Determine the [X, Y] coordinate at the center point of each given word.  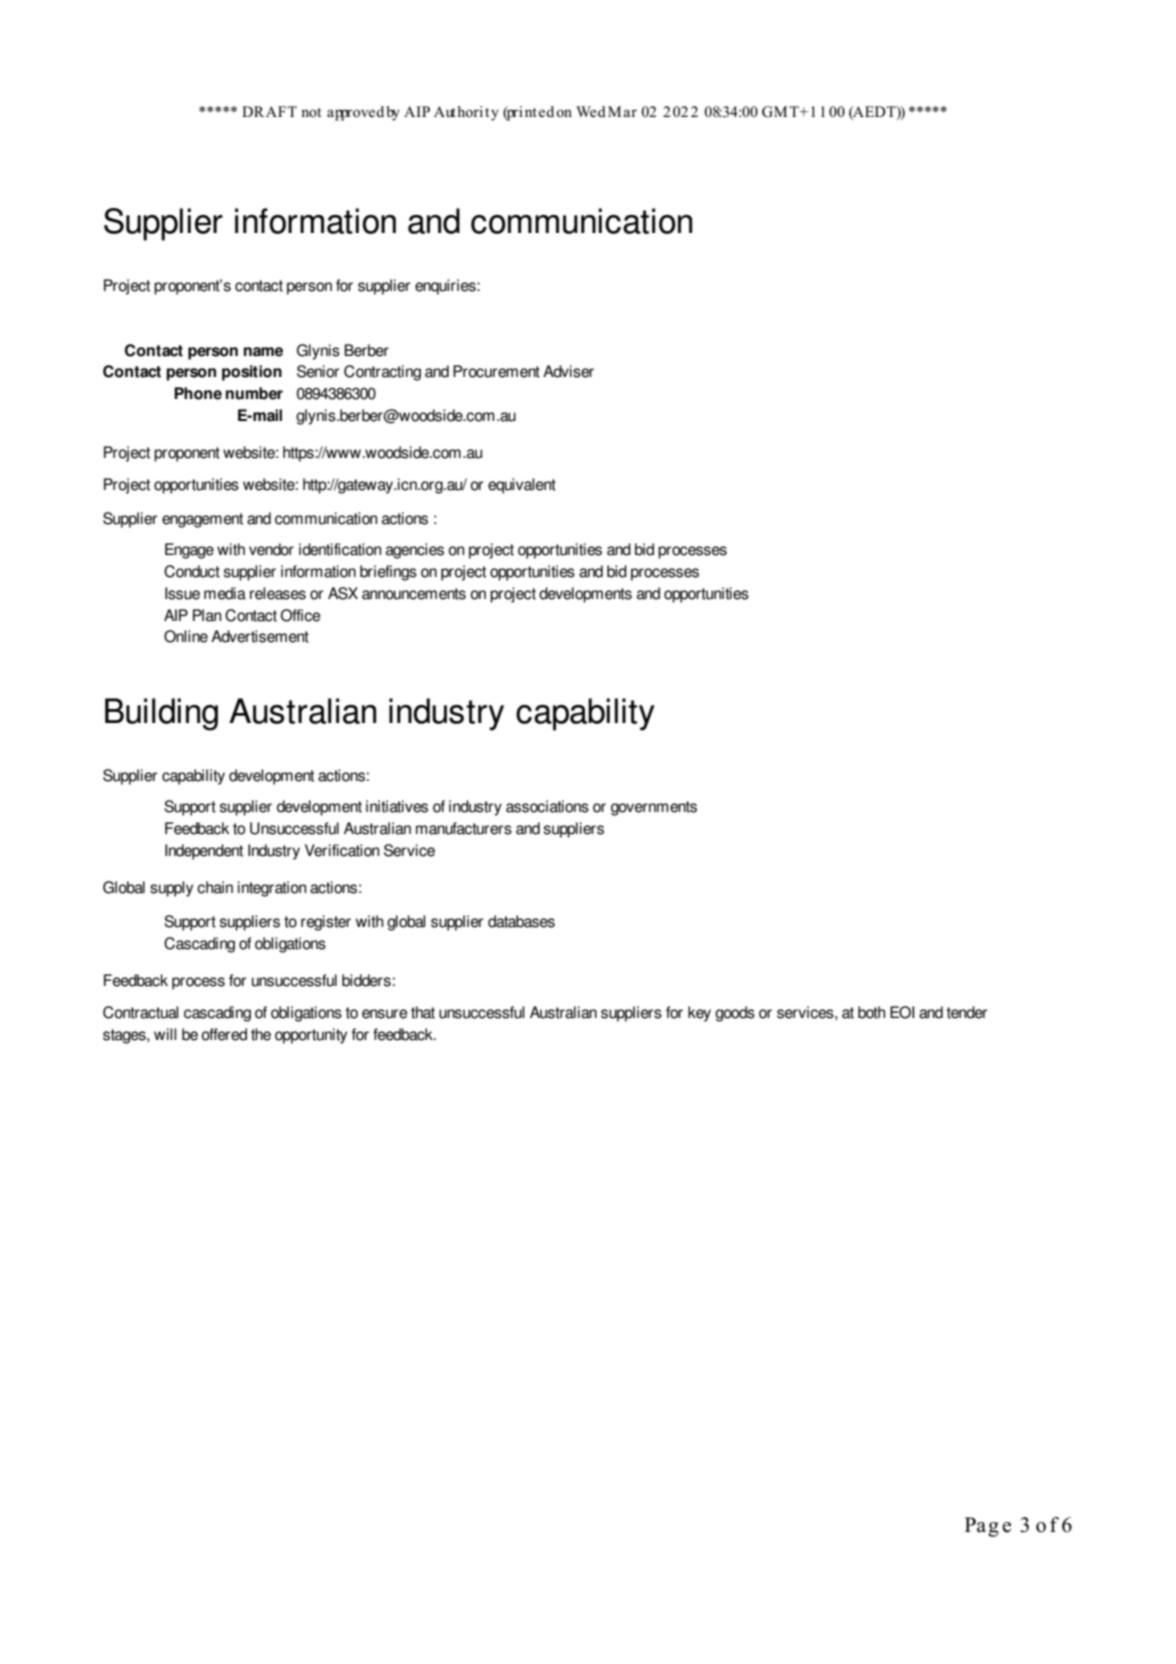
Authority [466, 113]
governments [654, 808]
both [871, 1012]
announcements [414, 594]
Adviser [568, 371]
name [263, 352]
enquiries [446, 287]
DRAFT [269, 111]
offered [224, 1034]
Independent [204, 852]
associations [547, 806]
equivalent [522, 486]
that [423, 1012]
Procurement [496, 371]
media [225, 593]
